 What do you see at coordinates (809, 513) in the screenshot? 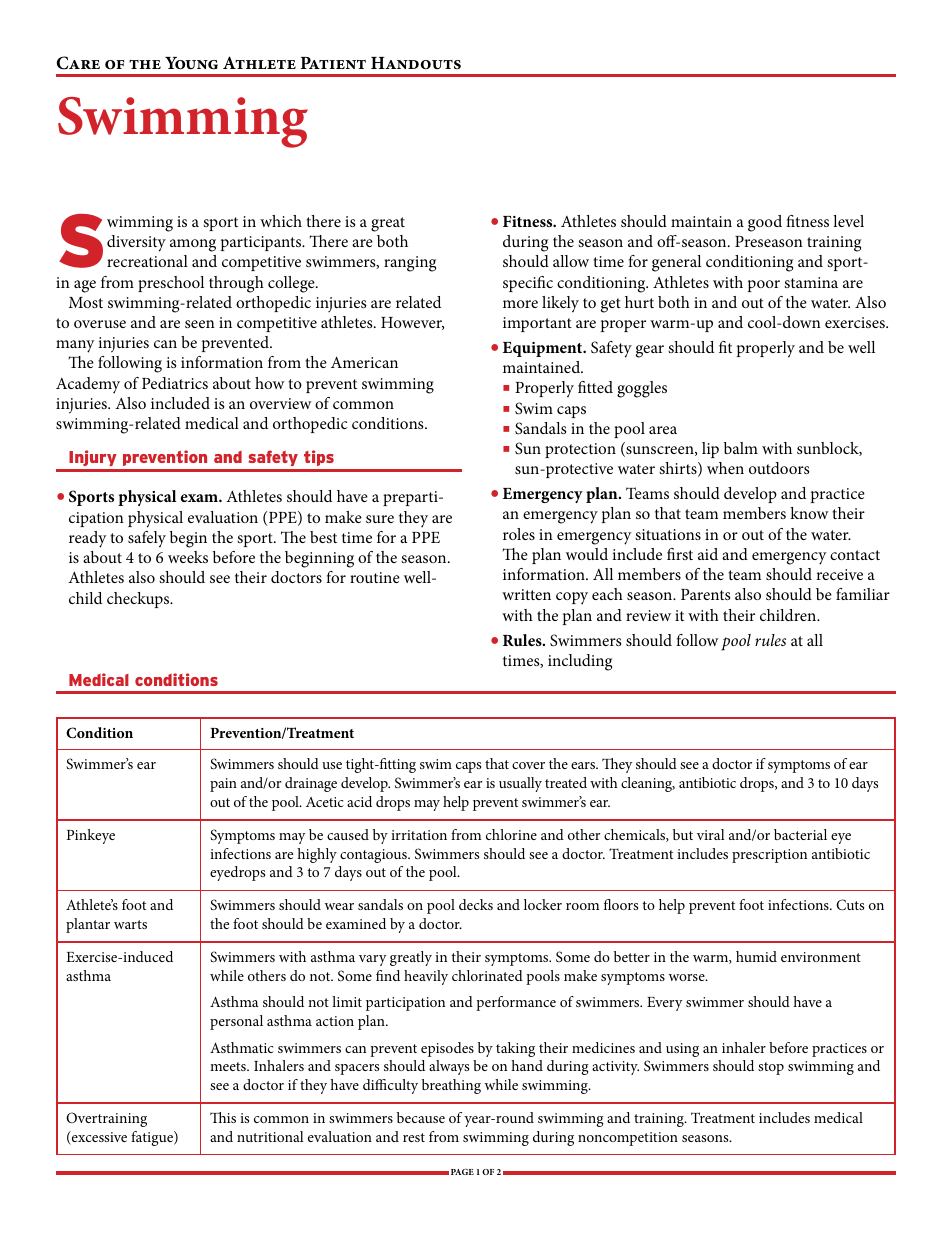
I see `know` at bounding box center [809, 513].
